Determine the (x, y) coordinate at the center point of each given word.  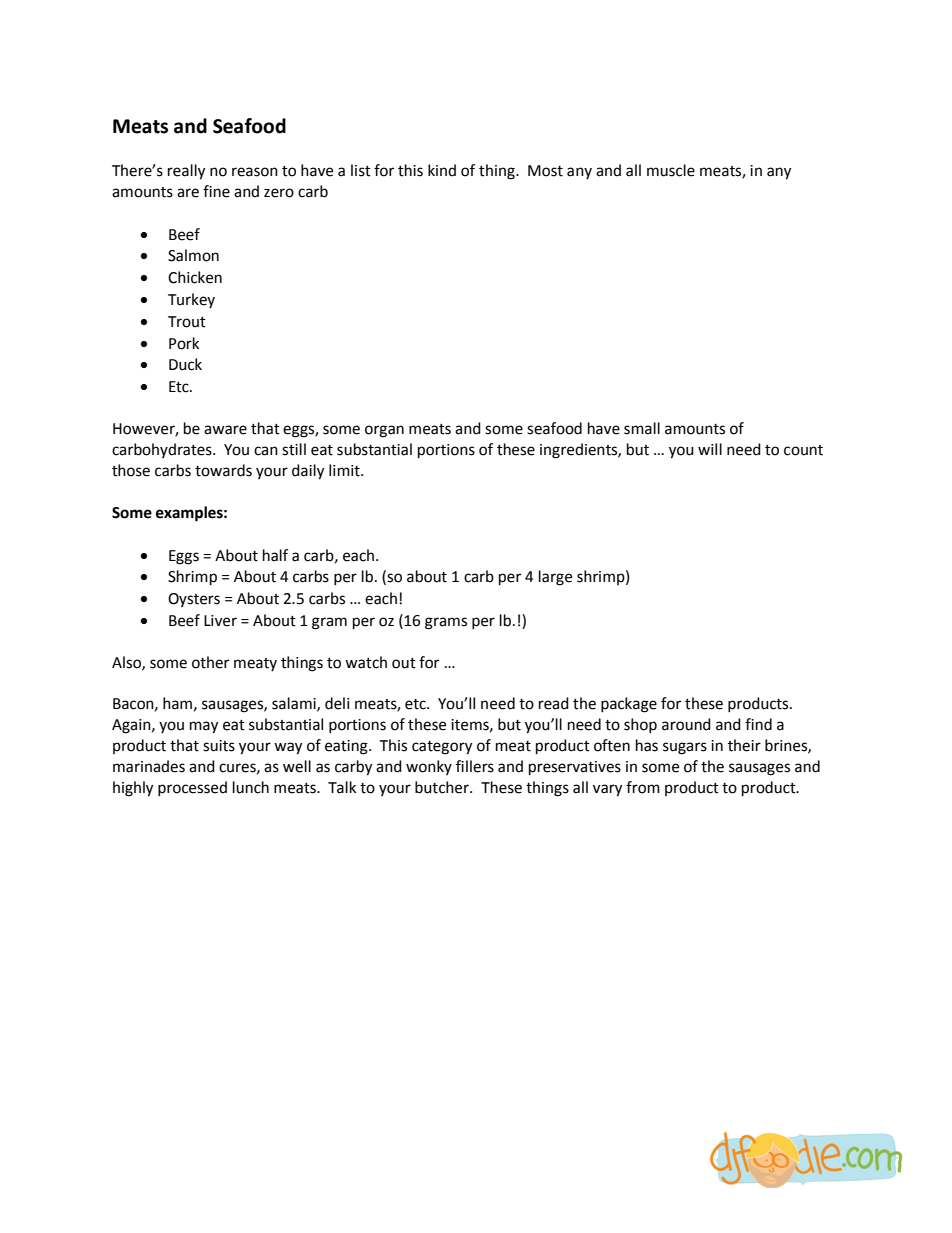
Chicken (195, 277)
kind (442, 170)
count (803, 450)
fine (216, 191)
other (210, 662)
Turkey (191, 300)
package (629, 705)
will (710, 449)
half (275, 555)
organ (384, 431)
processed (192, 788)
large (555, 578)
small (642, 428)
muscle (671, 170)
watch (366, 662)
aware (225, 430)
